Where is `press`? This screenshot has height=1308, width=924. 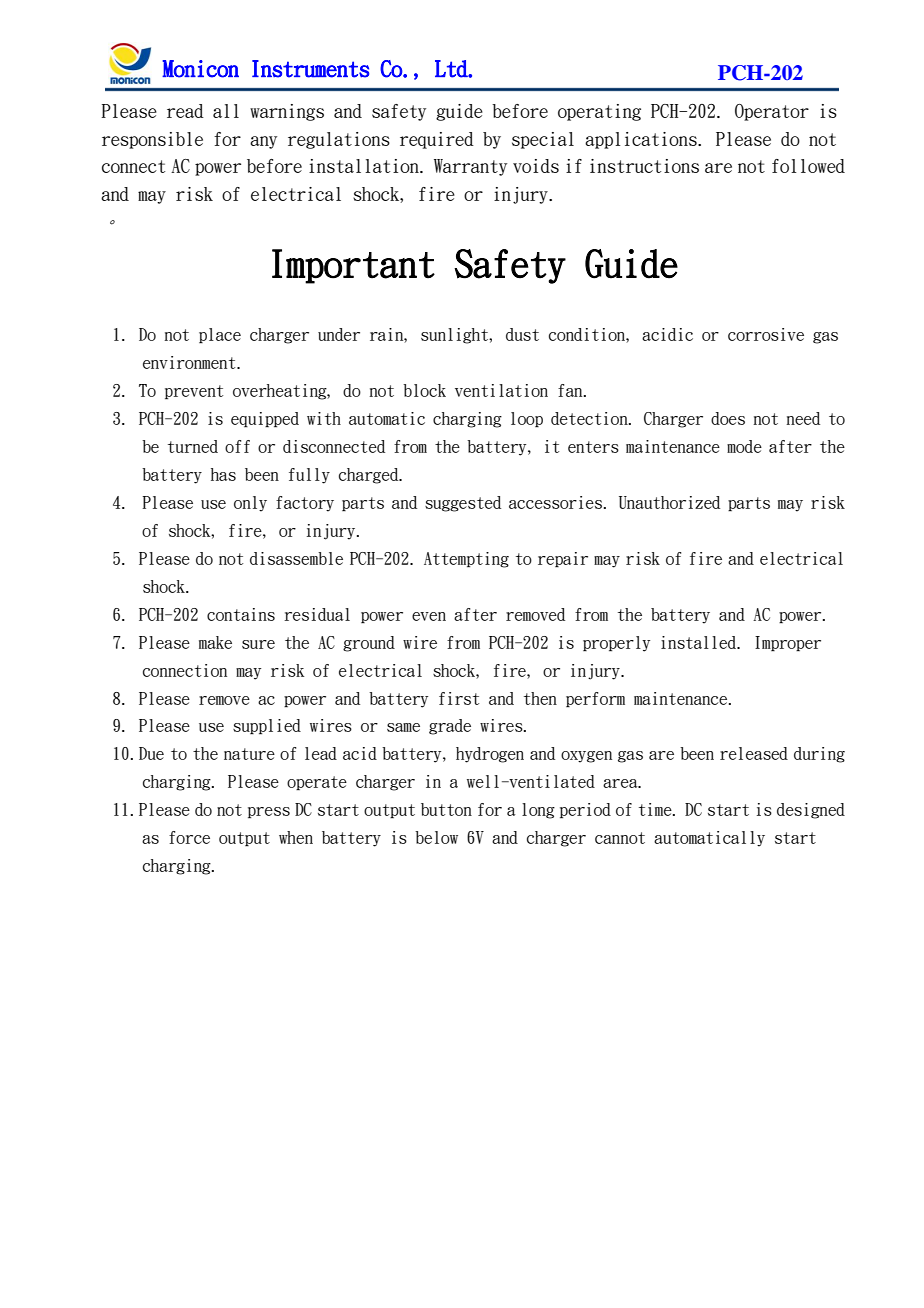 press is located at coordinates (269, 813).
